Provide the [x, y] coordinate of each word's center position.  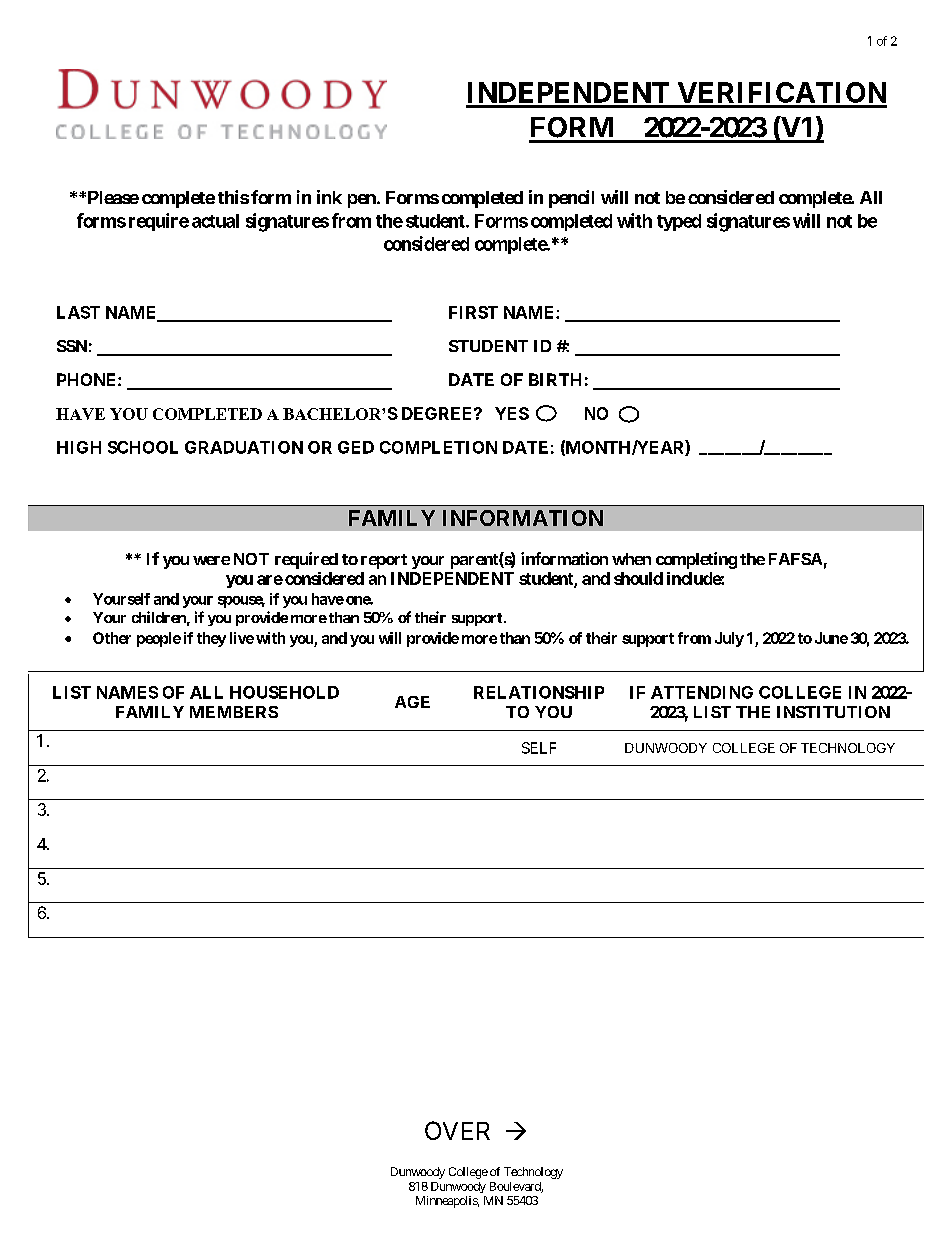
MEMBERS [234, 712]
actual [215, 221]
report [384, 561]
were [211, 560]
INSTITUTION [833, 712]
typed [679, 222]
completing [696, 560]
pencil [571, 199]
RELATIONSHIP [539, 692]
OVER [457, 1130]
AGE [412, 702]
